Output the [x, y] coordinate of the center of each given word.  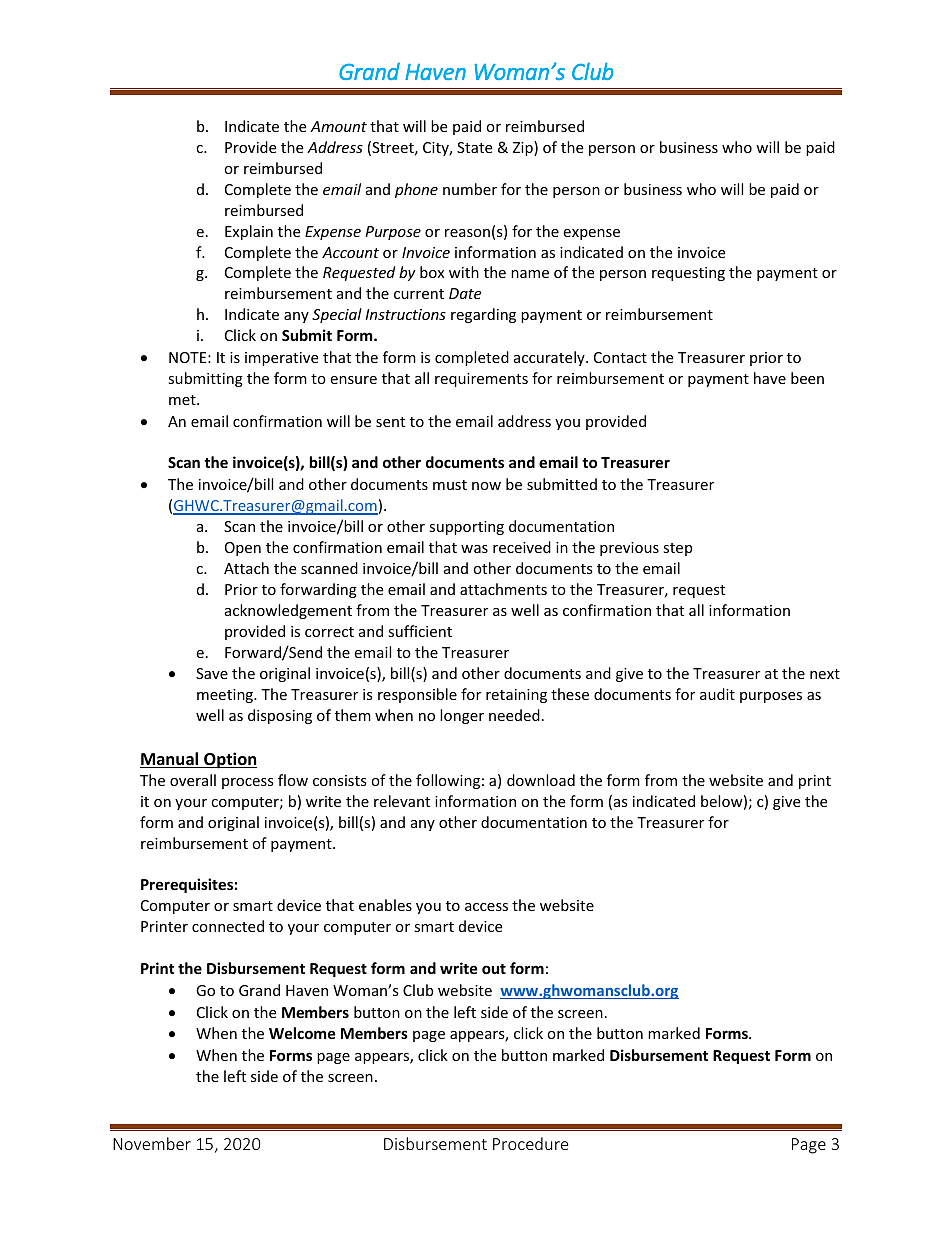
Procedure [530, 1143]
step [677, 549]
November [152, 1143]
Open [243, 549]
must [450, 485]
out [494, 969]
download [541, 780]
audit [717, 694]
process [248, 783]
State [474, 147]
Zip [524, 148]
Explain [249, 232]
